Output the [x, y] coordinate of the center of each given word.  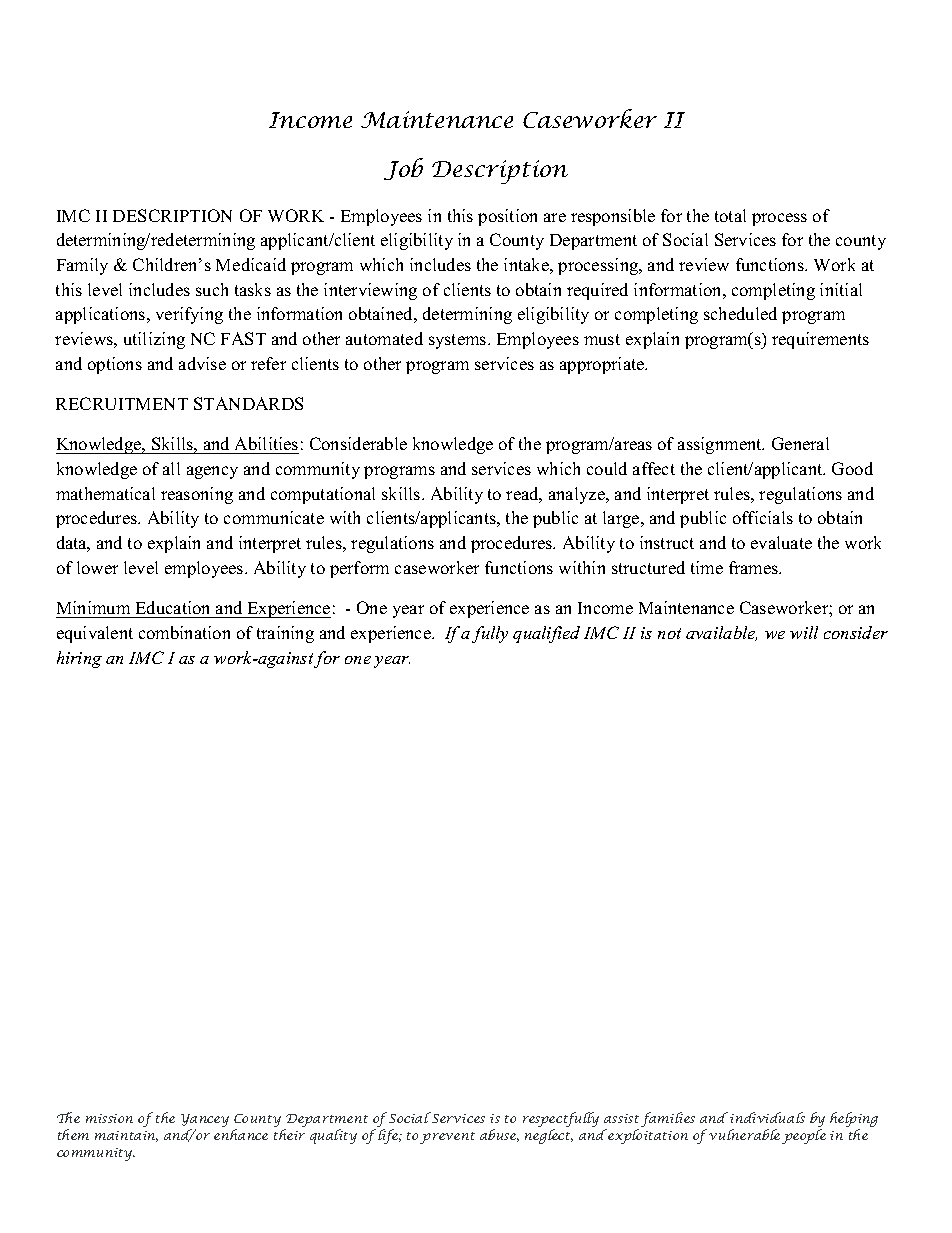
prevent [447, 1138]
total [730, 215]
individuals [767, 1117]
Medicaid [251, 264]
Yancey [205, 1122]
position [507, 217]
